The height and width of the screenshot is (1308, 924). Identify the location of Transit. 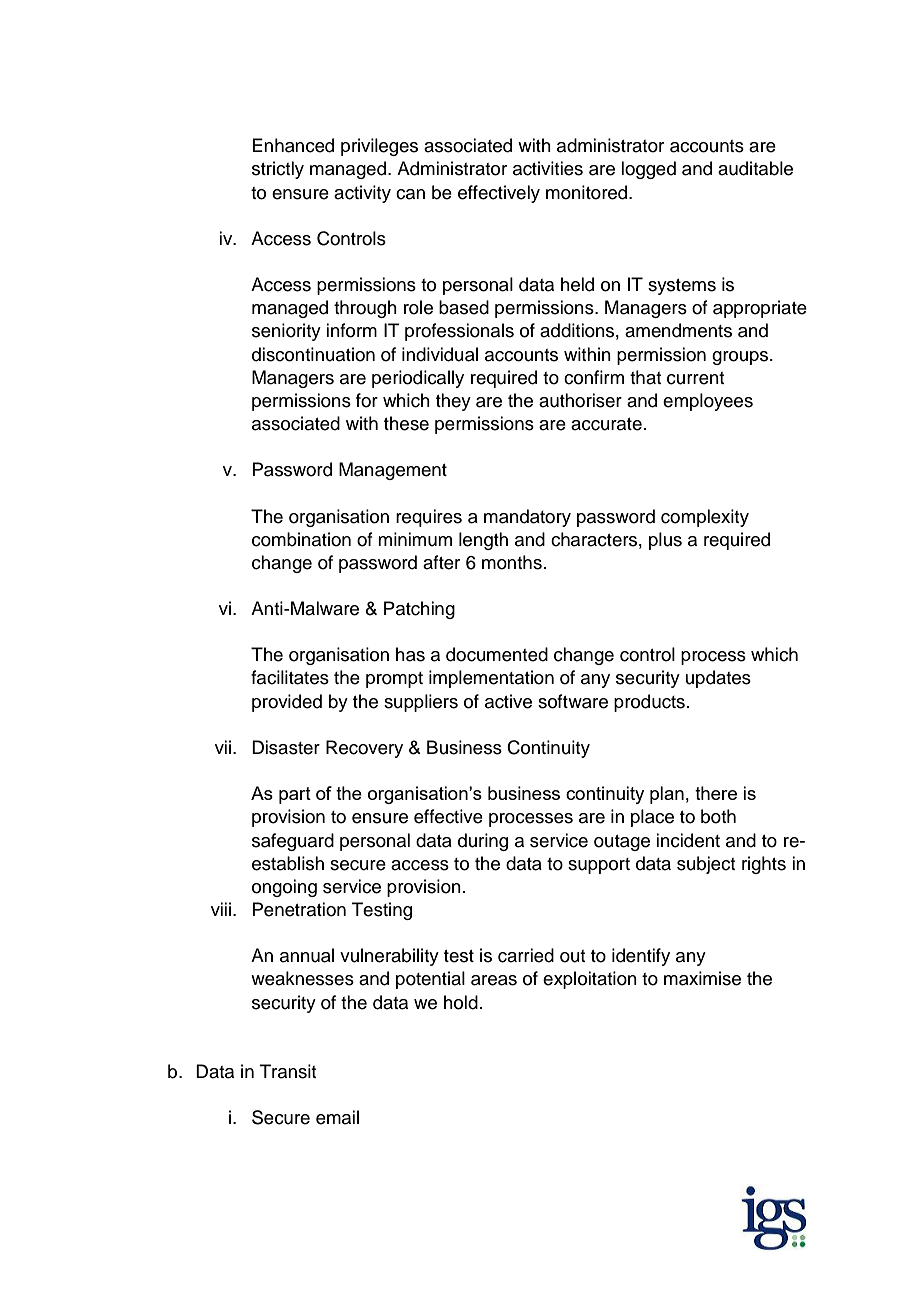
(288, 1071).
